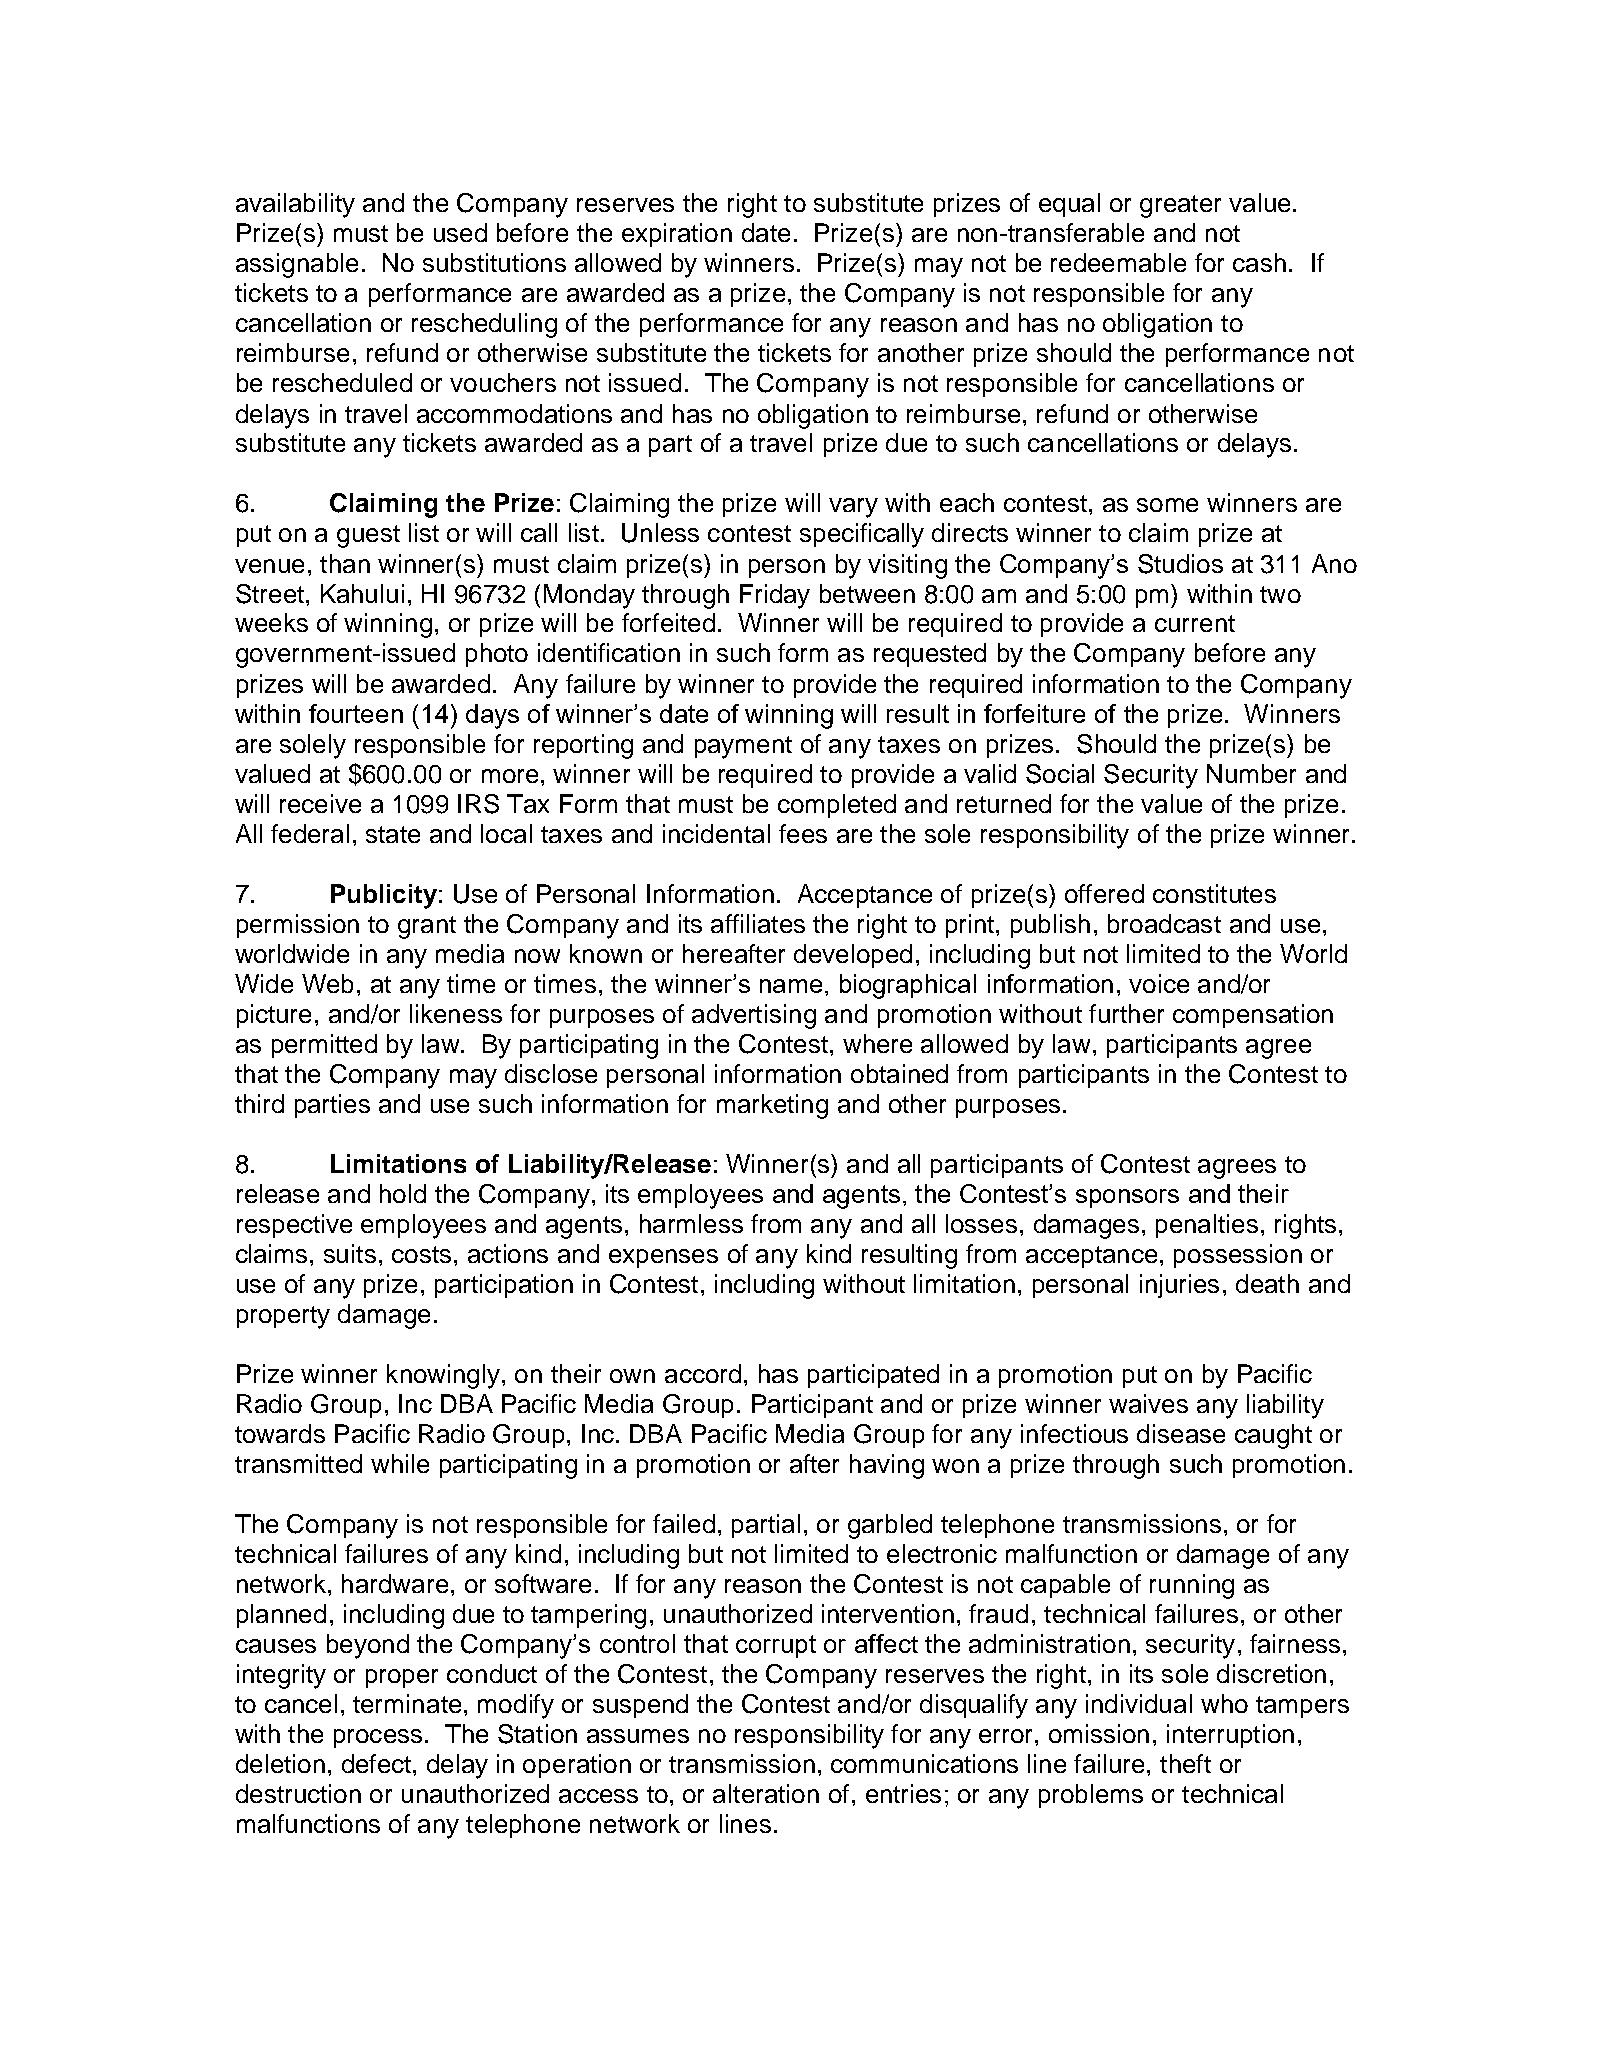 The image size is (1597, 2067). Describe the element at coordinates (677, 235) in the image. I see `expiration` at that location.
